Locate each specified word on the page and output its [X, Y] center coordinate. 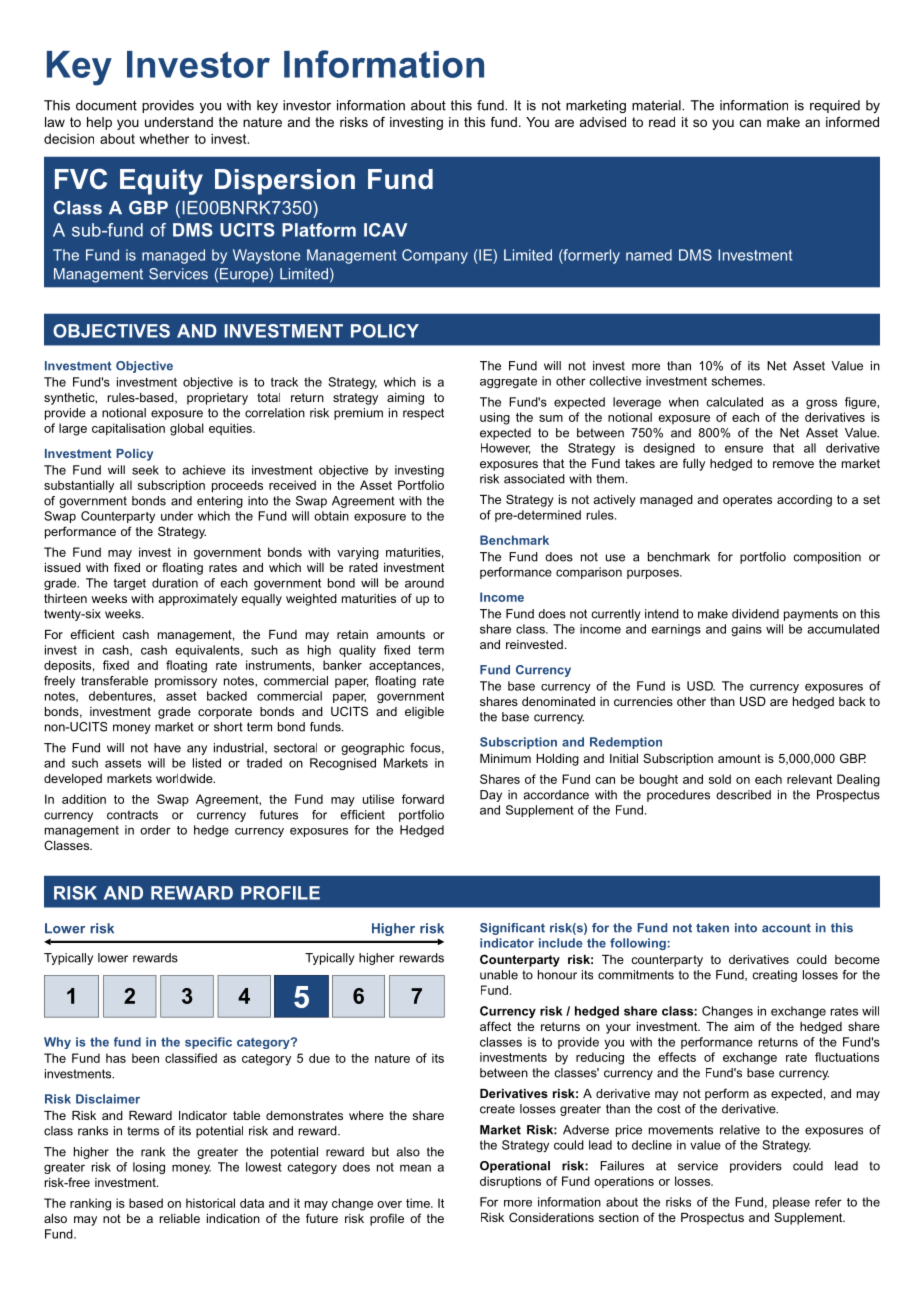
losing [149, 1168]
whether [164, 138]
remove [793, 464]
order [155, 830]
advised [603, 122]
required [835, 106]
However [505, 448]
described [743, 795]
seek [145, 470]
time [419, 1203]
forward [423, 799]
